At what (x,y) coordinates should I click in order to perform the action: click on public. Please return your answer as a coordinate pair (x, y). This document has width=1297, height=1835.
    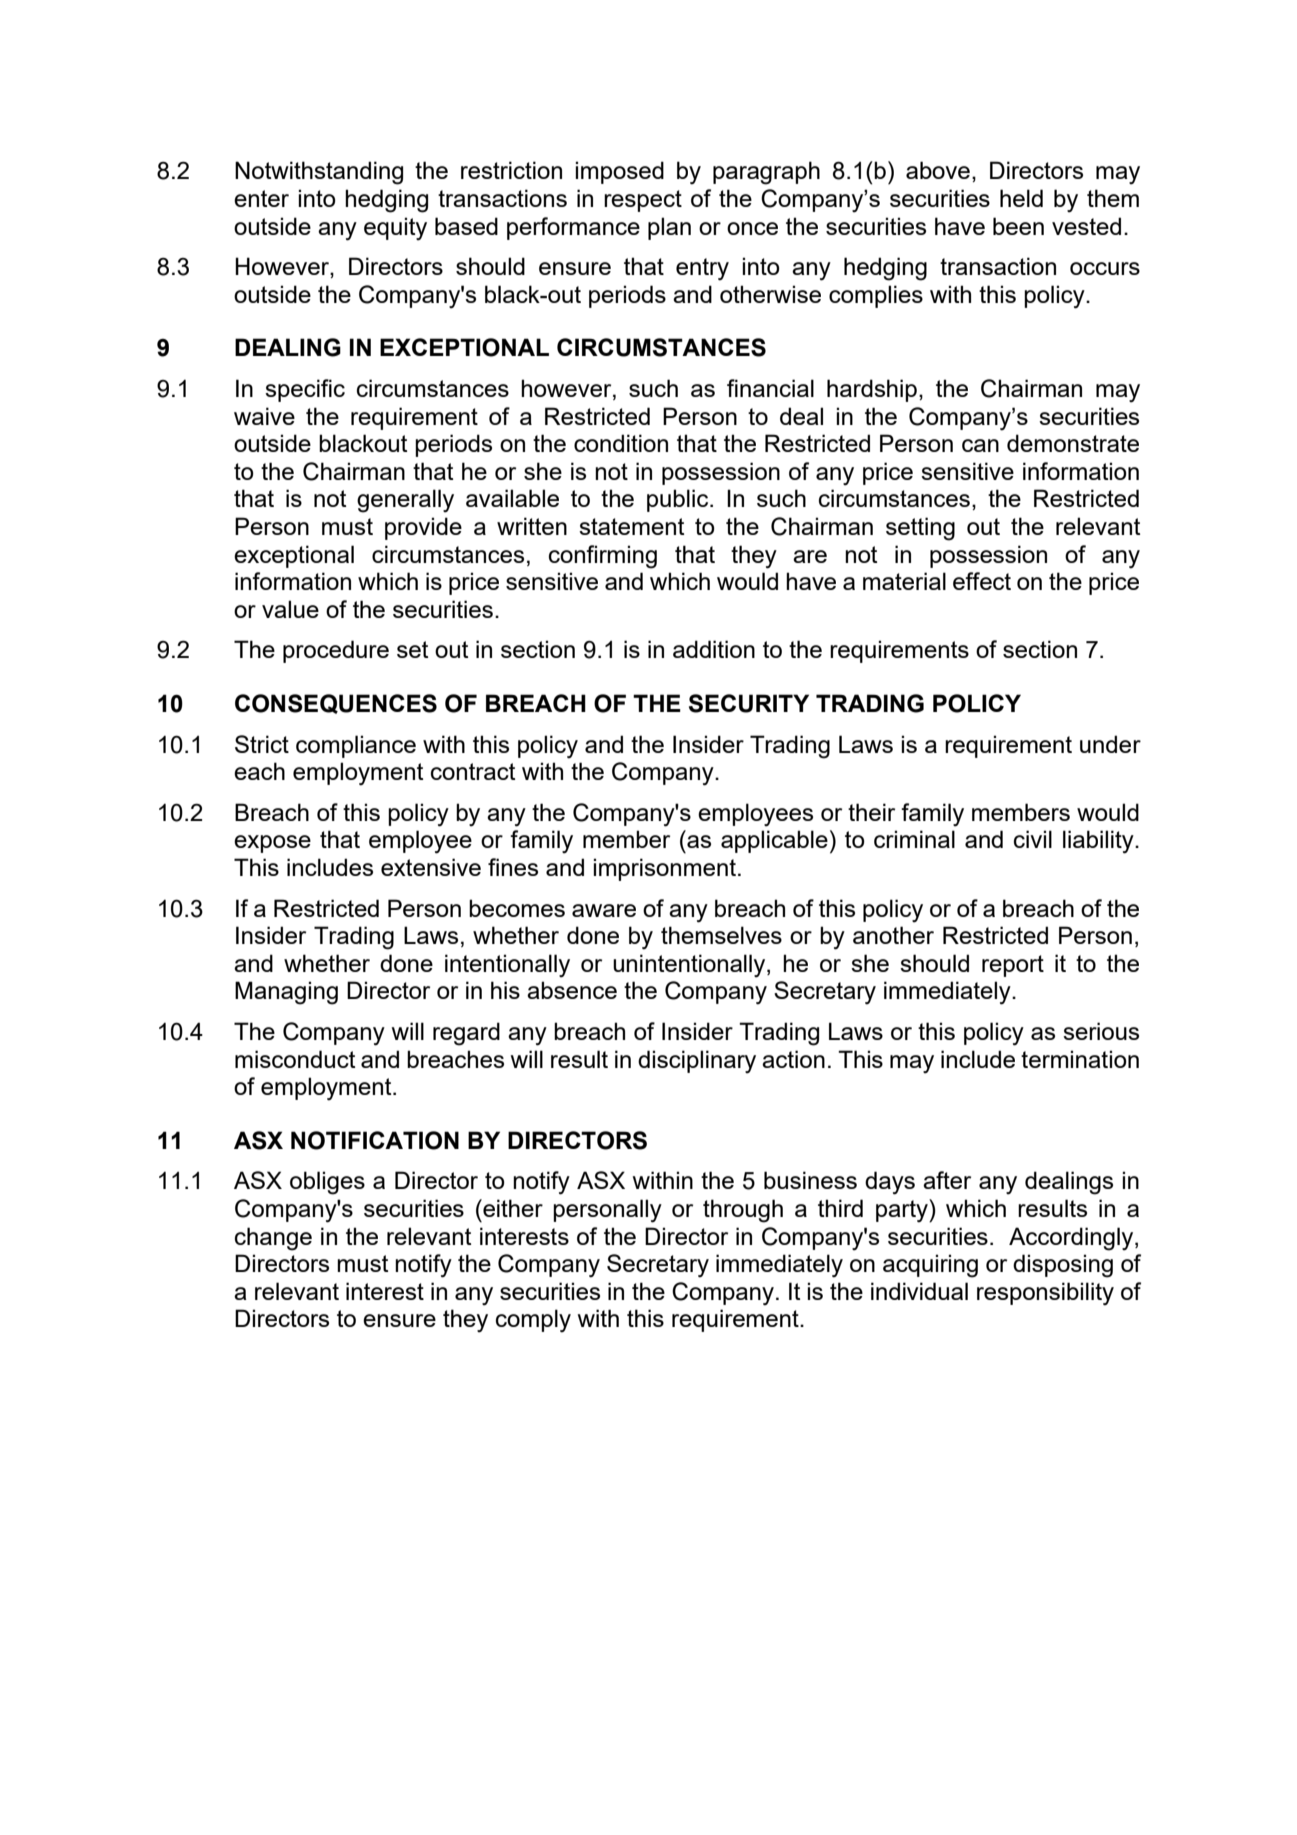
    Looking at the image, I should click on (679, 500).
